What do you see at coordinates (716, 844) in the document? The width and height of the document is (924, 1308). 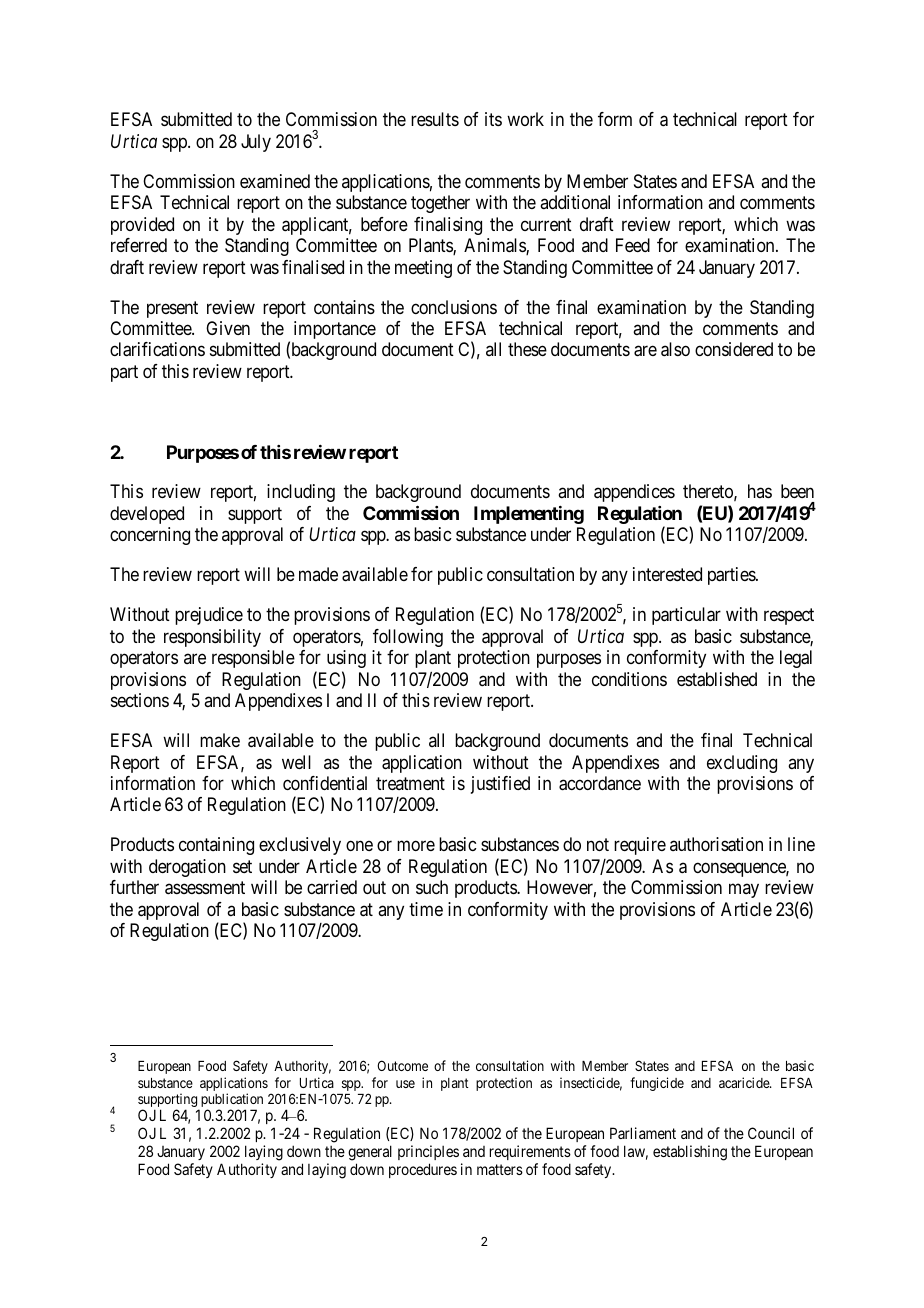 I see `authorisation` at bounding box center [716, 844].
